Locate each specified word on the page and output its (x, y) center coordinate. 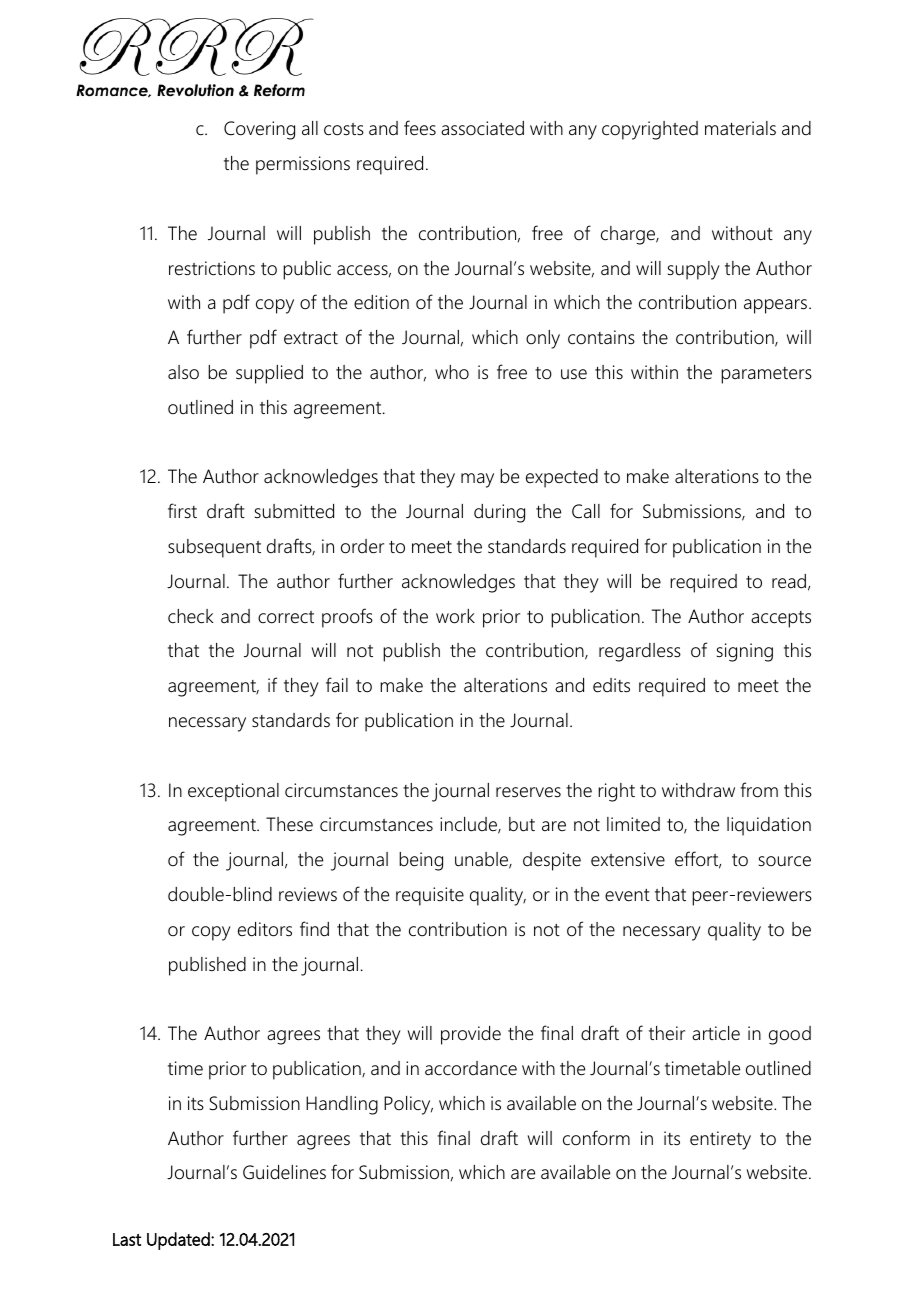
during (499, 513)
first (182, 510)
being (421, 861)
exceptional (233, 792)
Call (586, 511)
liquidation (769, 826)
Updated (179, 1241)
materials (740, 128)
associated (482, 128)
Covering (259, 130)
